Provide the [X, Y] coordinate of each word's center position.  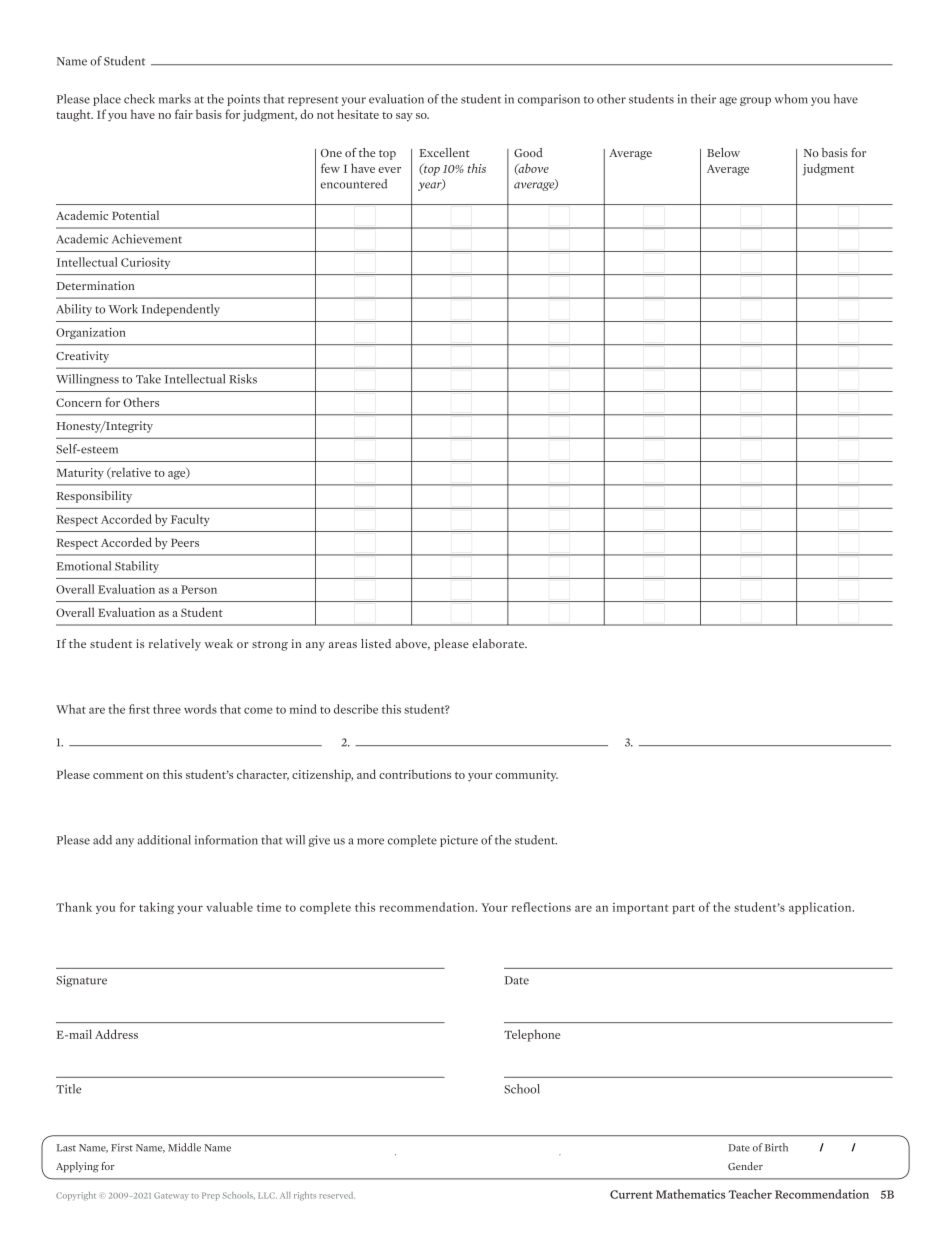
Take [148, 379]
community [527, 776]
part [683, 909]
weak [218, 643]
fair [184, 114]
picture [459, 841]
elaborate [499, 643]
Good [528, 152]
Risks [243, 379]
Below [723, 152]
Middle [184, 1147]
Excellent [444, 152]
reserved [337, 1195]
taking [156, 908]
